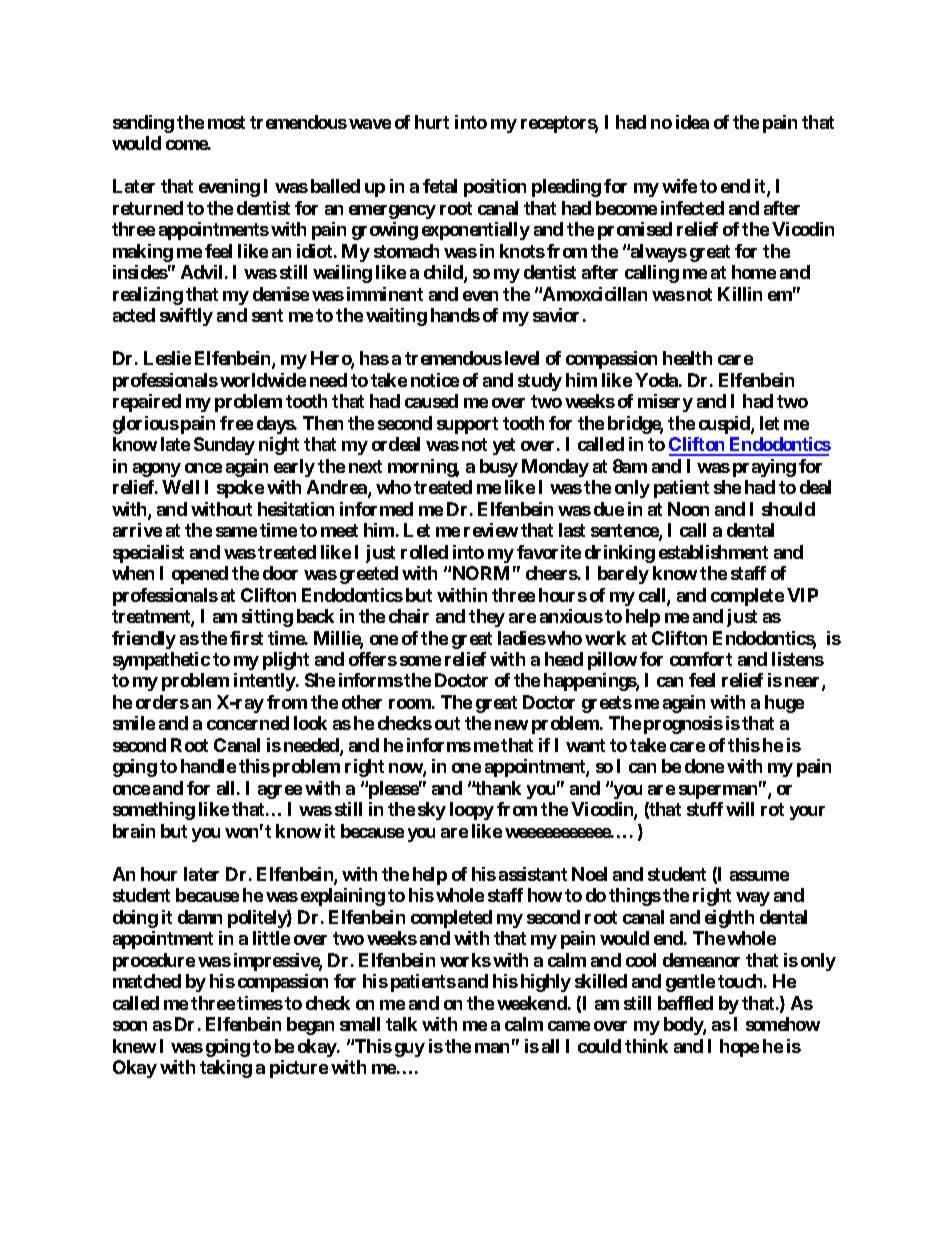 Image resolution: width=952 pixels, height=1233 pixels. Describe the element at coordinates (701, 659) in the screenshot. I see `comfort` at that location.
